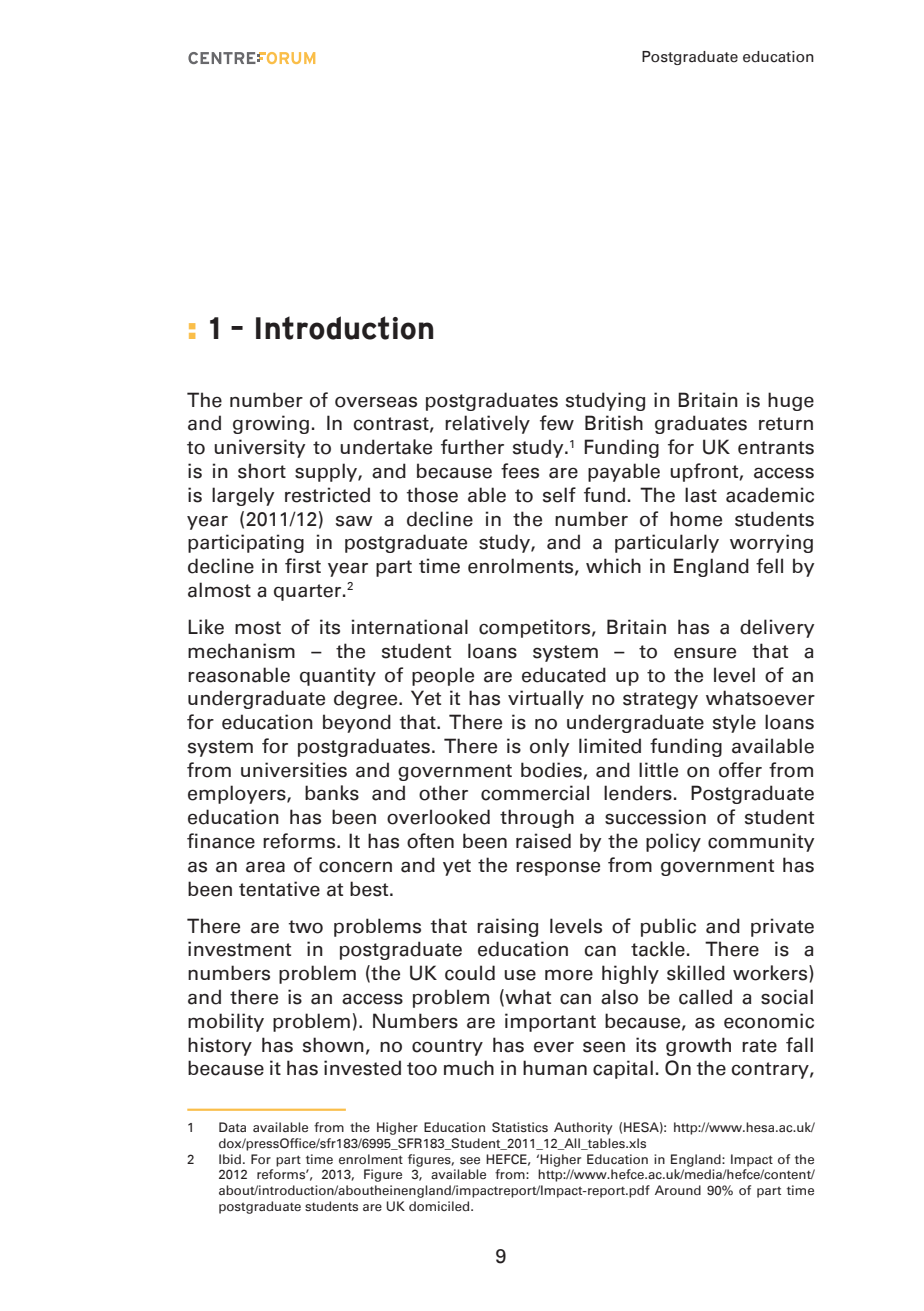  What do you see at coordinates (230, 1159) in the image?
I see `Ibid` at bounding box center [230, 1159].
